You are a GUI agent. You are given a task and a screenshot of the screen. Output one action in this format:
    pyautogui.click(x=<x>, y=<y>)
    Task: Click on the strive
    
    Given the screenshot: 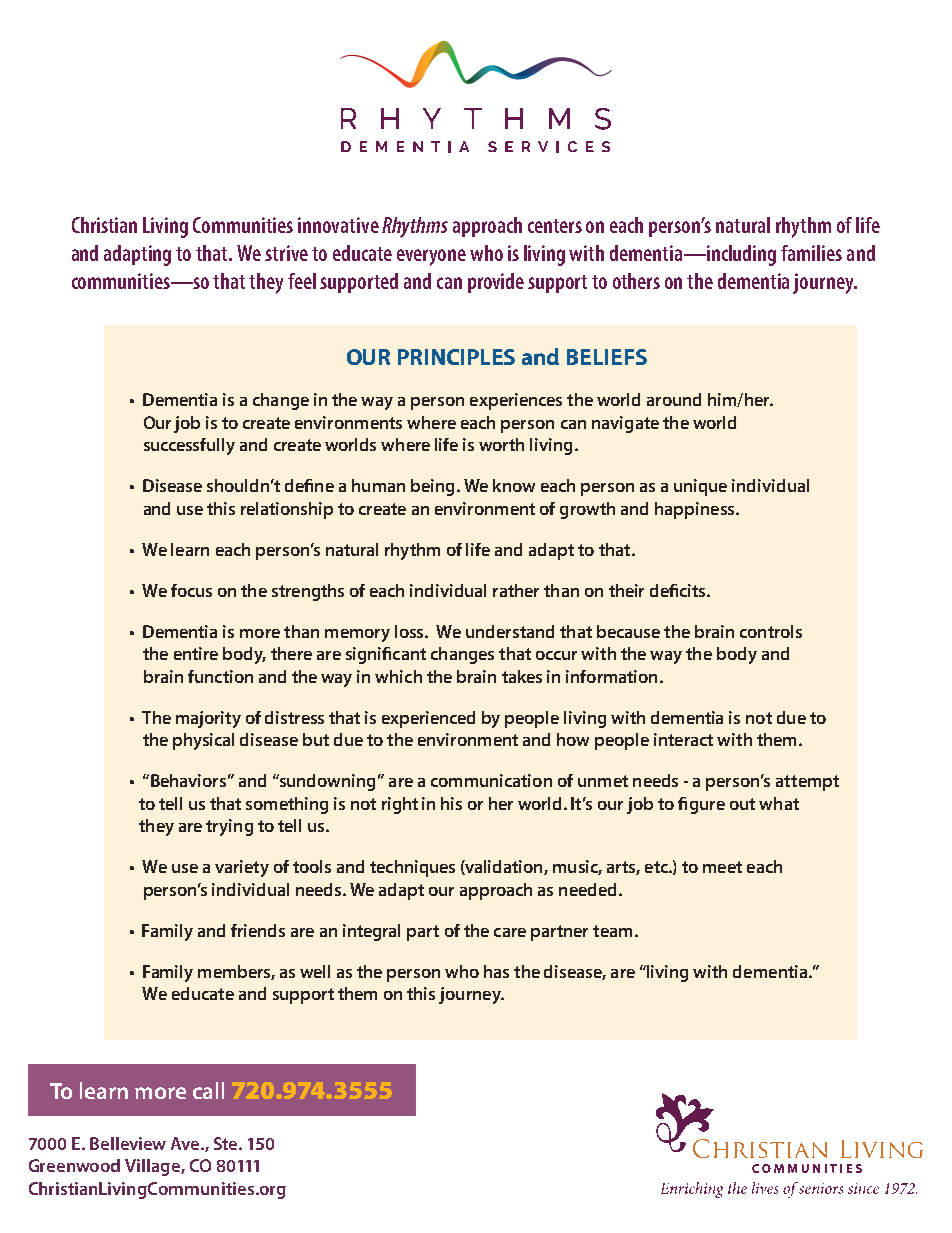 What is the action you would take?
    pyautogui.click(x=286, y=253)
